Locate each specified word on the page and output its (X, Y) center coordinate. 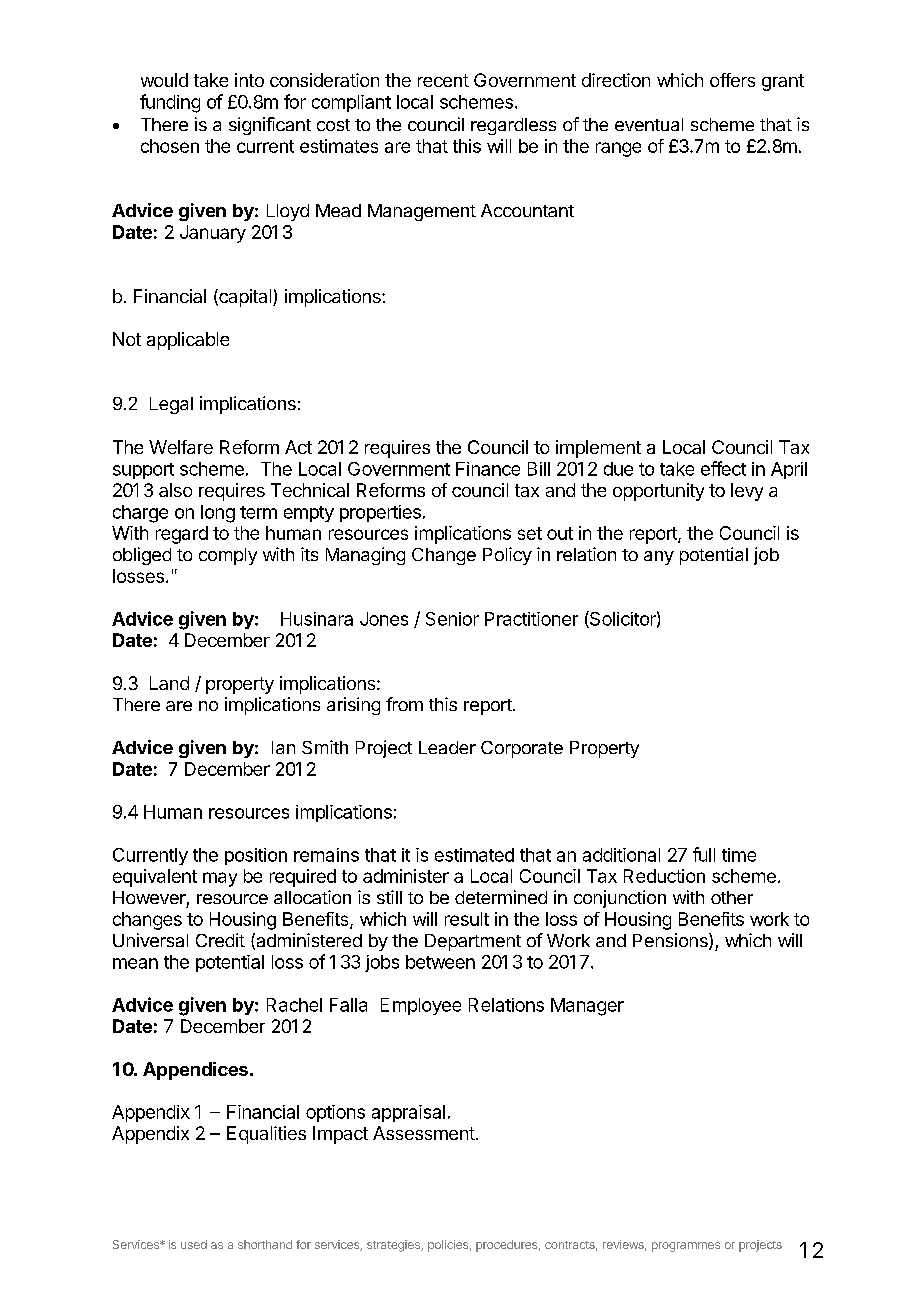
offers (732, 80)
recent (443, 80)
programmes (686, 1247)
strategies (394, 1246)
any (659, 558)
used (194, 1244)
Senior (452, 619)
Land (169, 683)
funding (170, 103)
